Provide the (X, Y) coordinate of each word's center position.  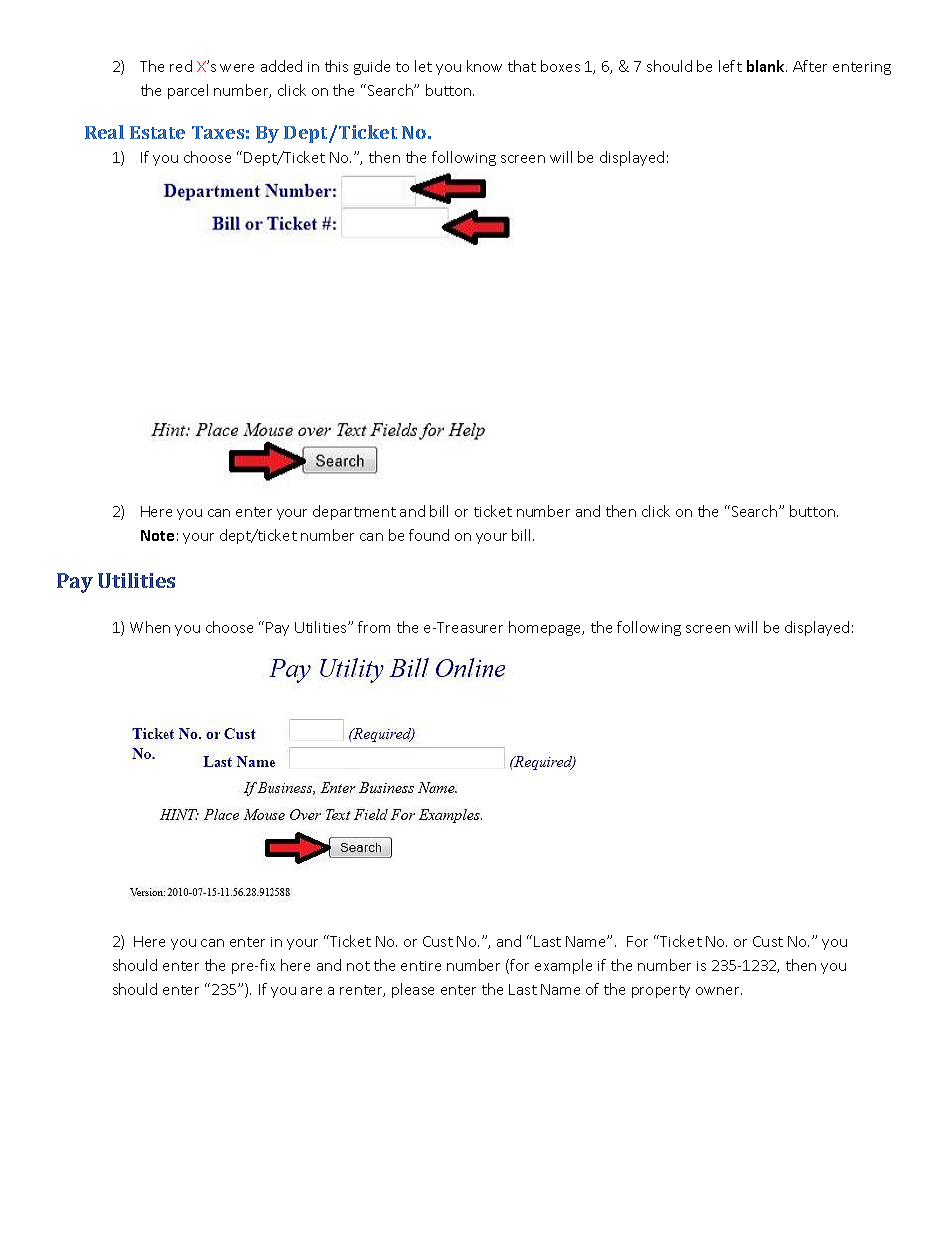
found (429, 535)
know (484, 66)
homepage (546, 628)
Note (157, 535)
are (311, 991)
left (730, 66)
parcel (188, 91)
